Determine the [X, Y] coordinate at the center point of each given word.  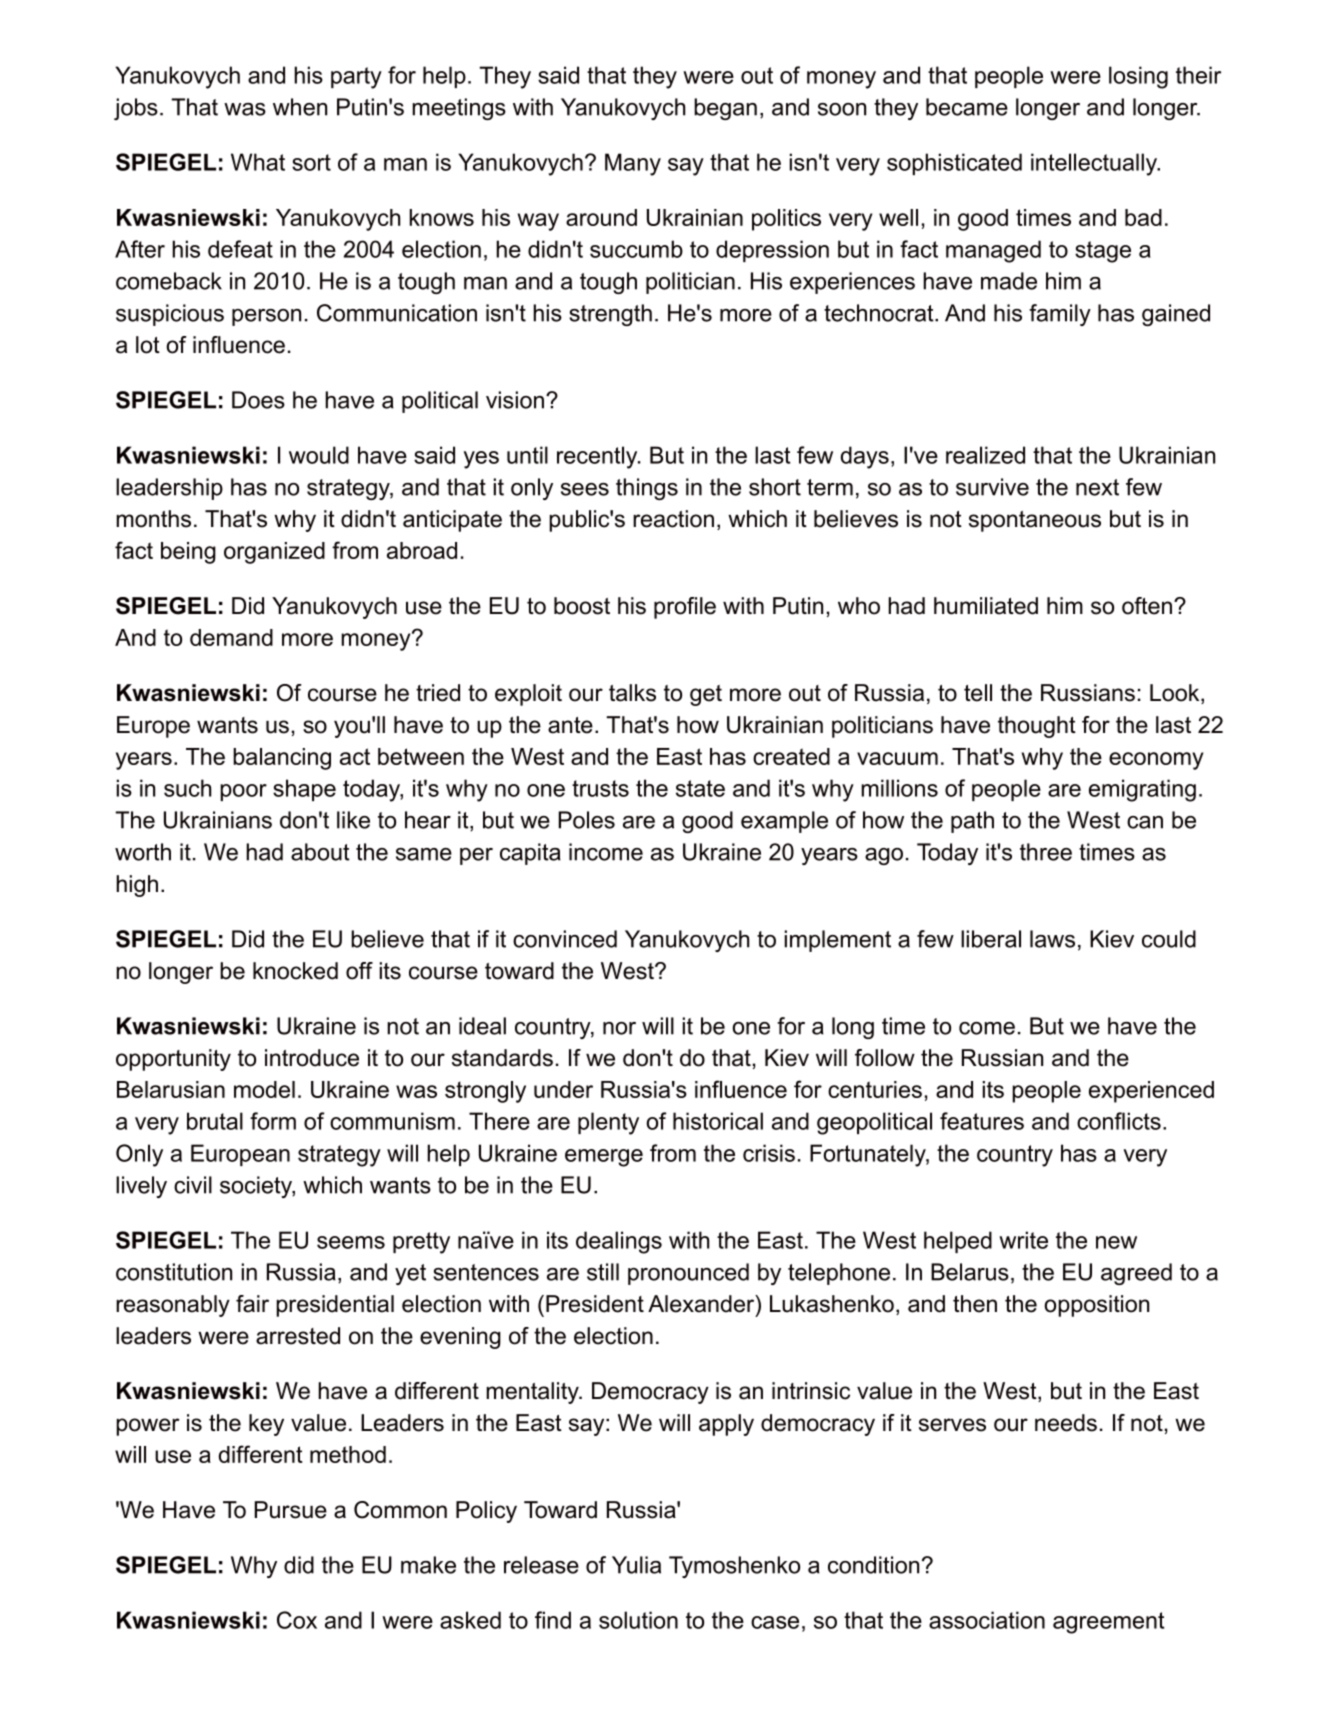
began [725, 109]
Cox [297, 1620]
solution [638, 1620]
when [300, 107]
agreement [1108, 1623]
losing [1138, 77]
